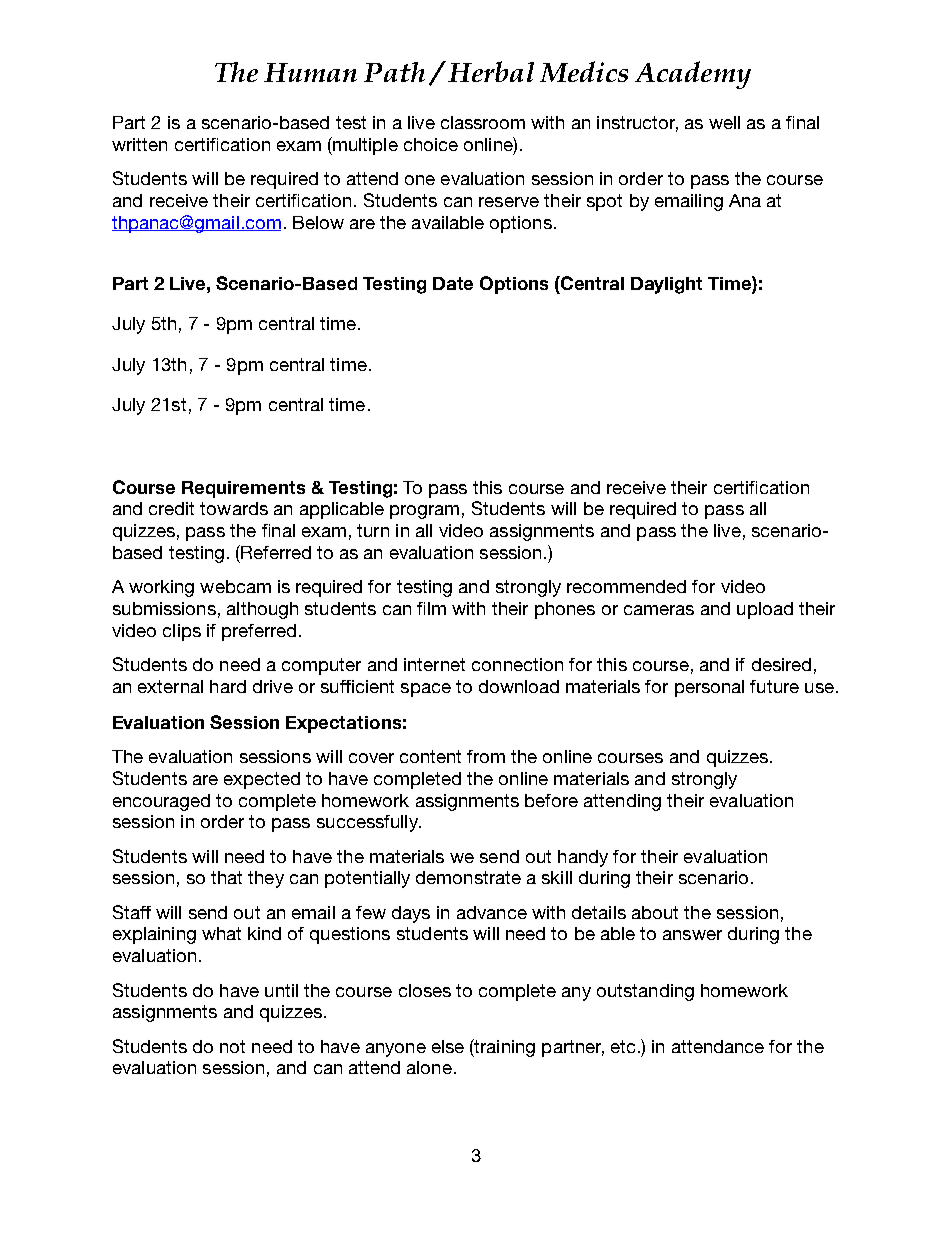 This screenshot has width=952, height=1233. I want to click on personal, so click(709, 688).
